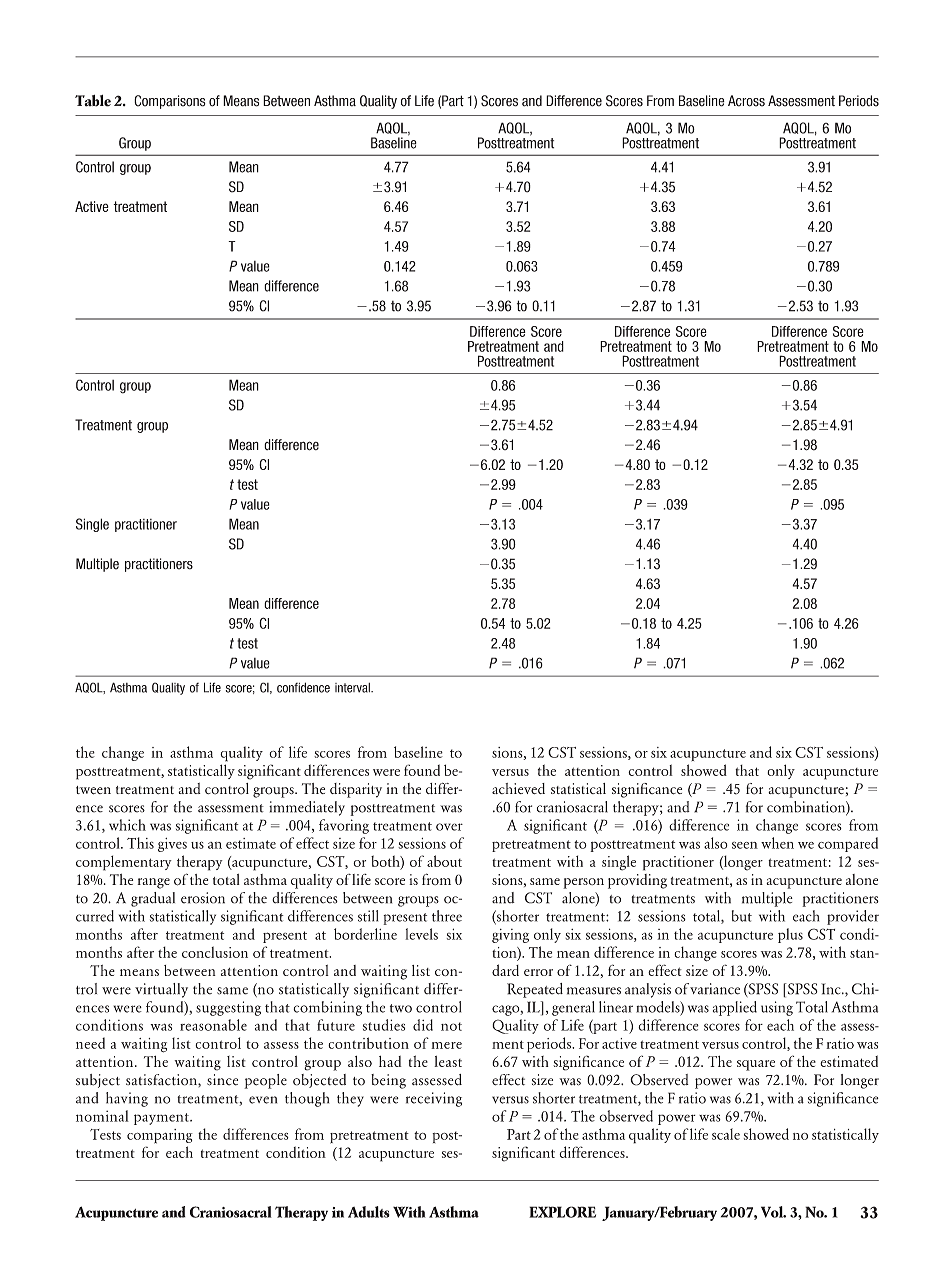 The image size is (952, 1280). What do you see at coordinates (746, 101) in the screenshot?
I see `Across` at bounding box center [746, 101].
